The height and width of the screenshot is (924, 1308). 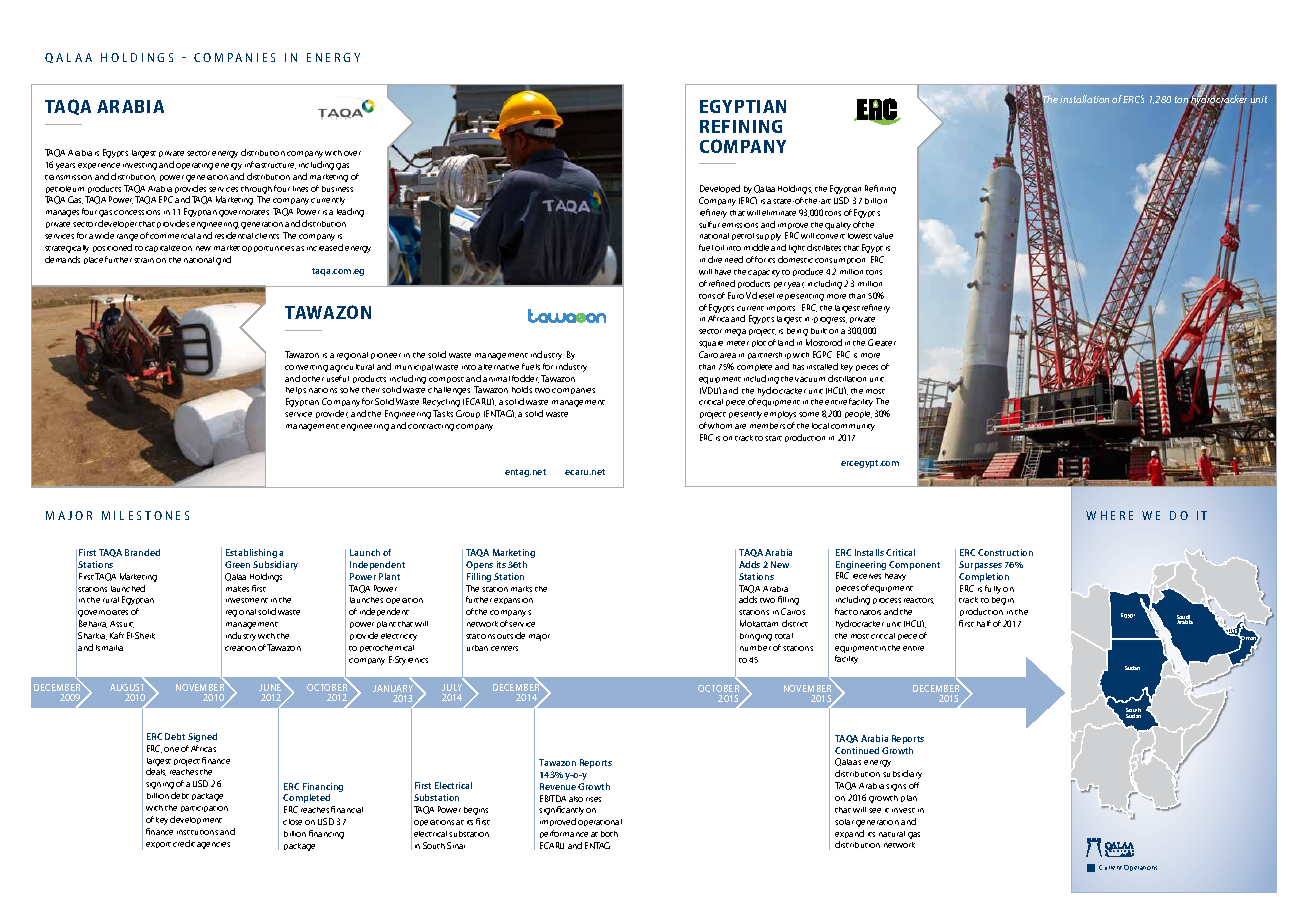 I want to click on marks, so click(x=521, y=589).
